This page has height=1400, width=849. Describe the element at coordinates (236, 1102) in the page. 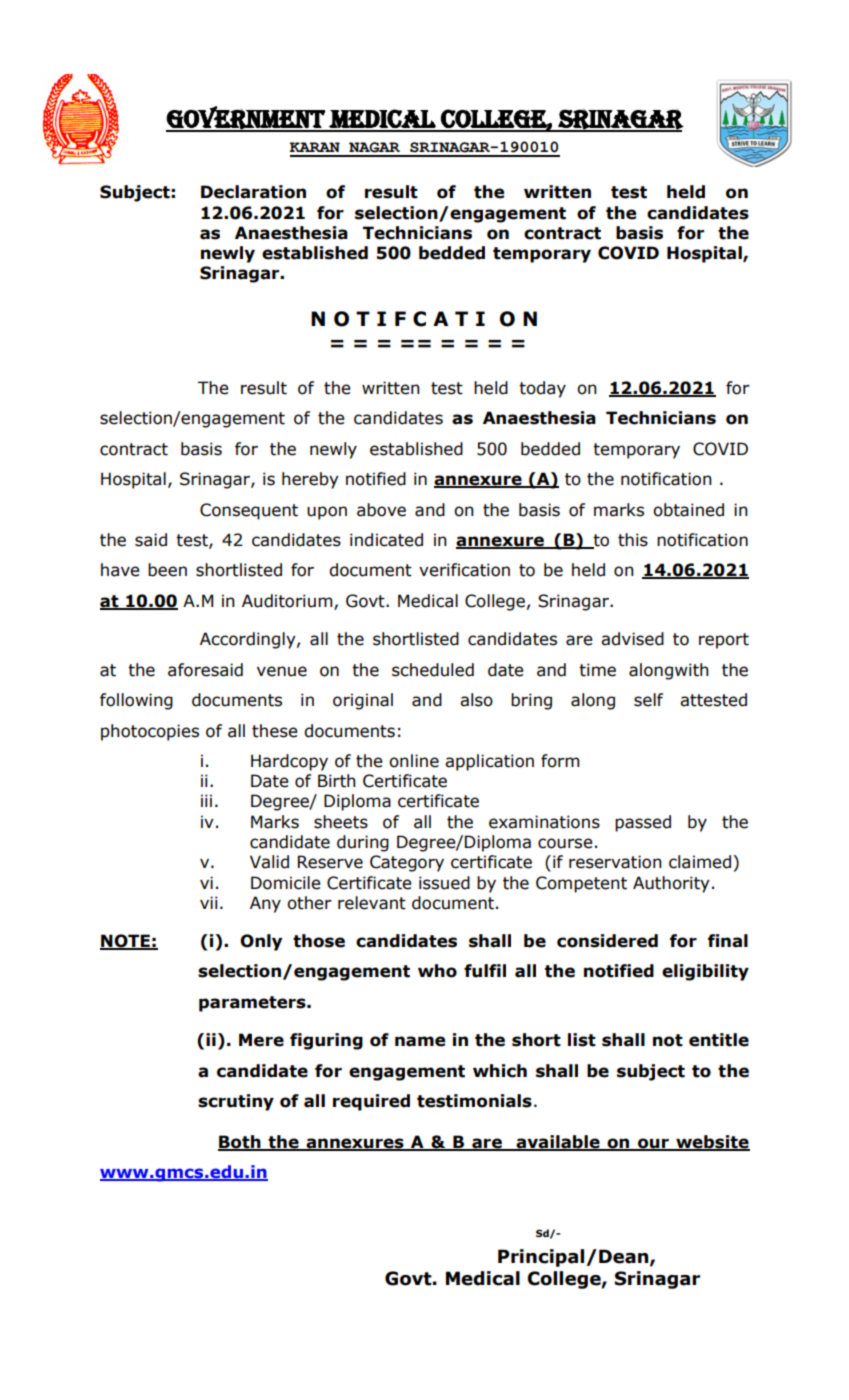

I see `scrutiny` at that location.
